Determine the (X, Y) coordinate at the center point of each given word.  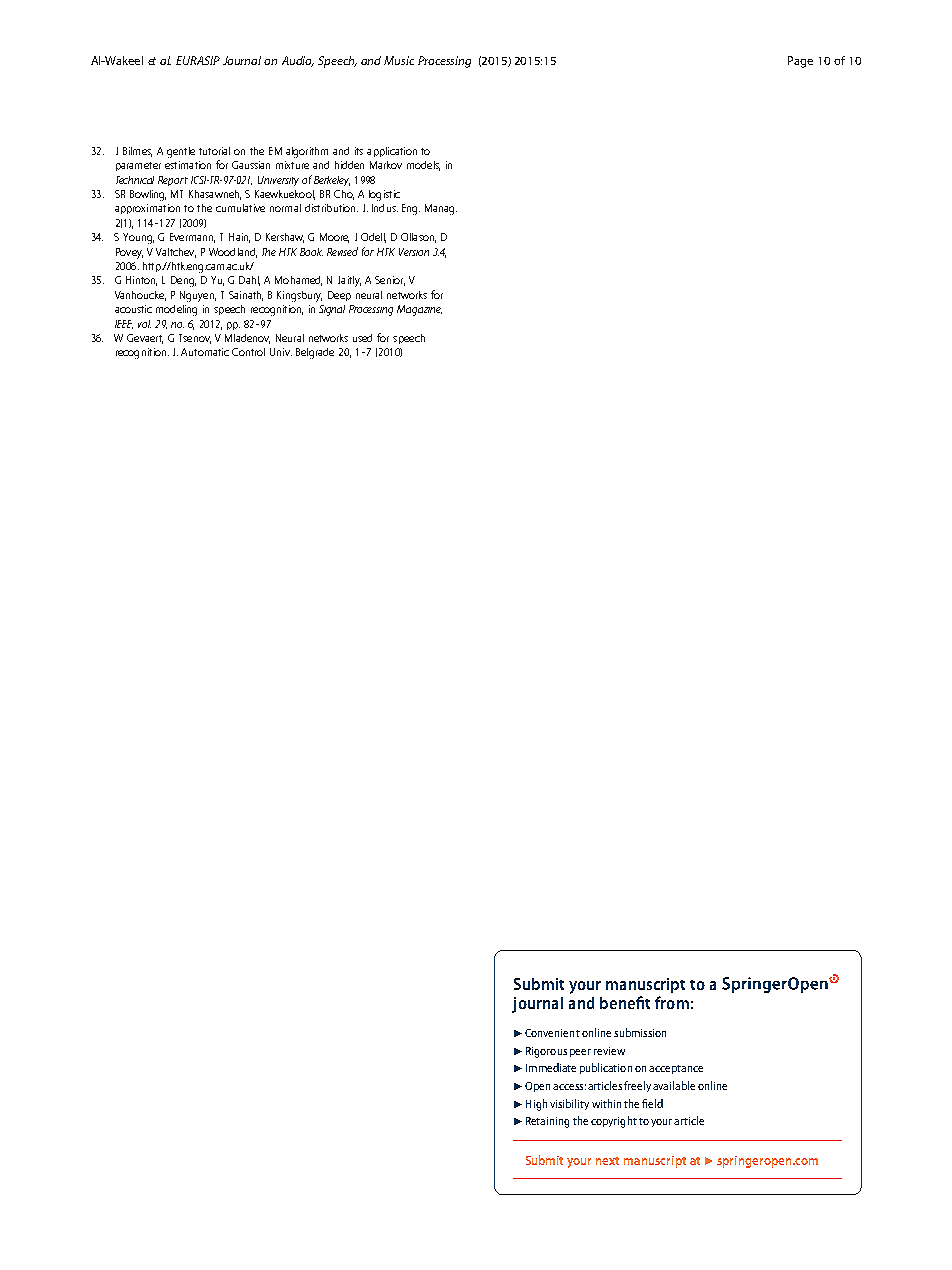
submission (640, 1032)
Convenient (552, 1033)
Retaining (547, 1122)
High (536, 1105)
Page (800, 62)
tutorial (214, 151)
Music (399, 60)
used (362, 338)
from (672, 1002)
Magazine (419, 310)
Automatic (205, 352)
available (674, 1085)
